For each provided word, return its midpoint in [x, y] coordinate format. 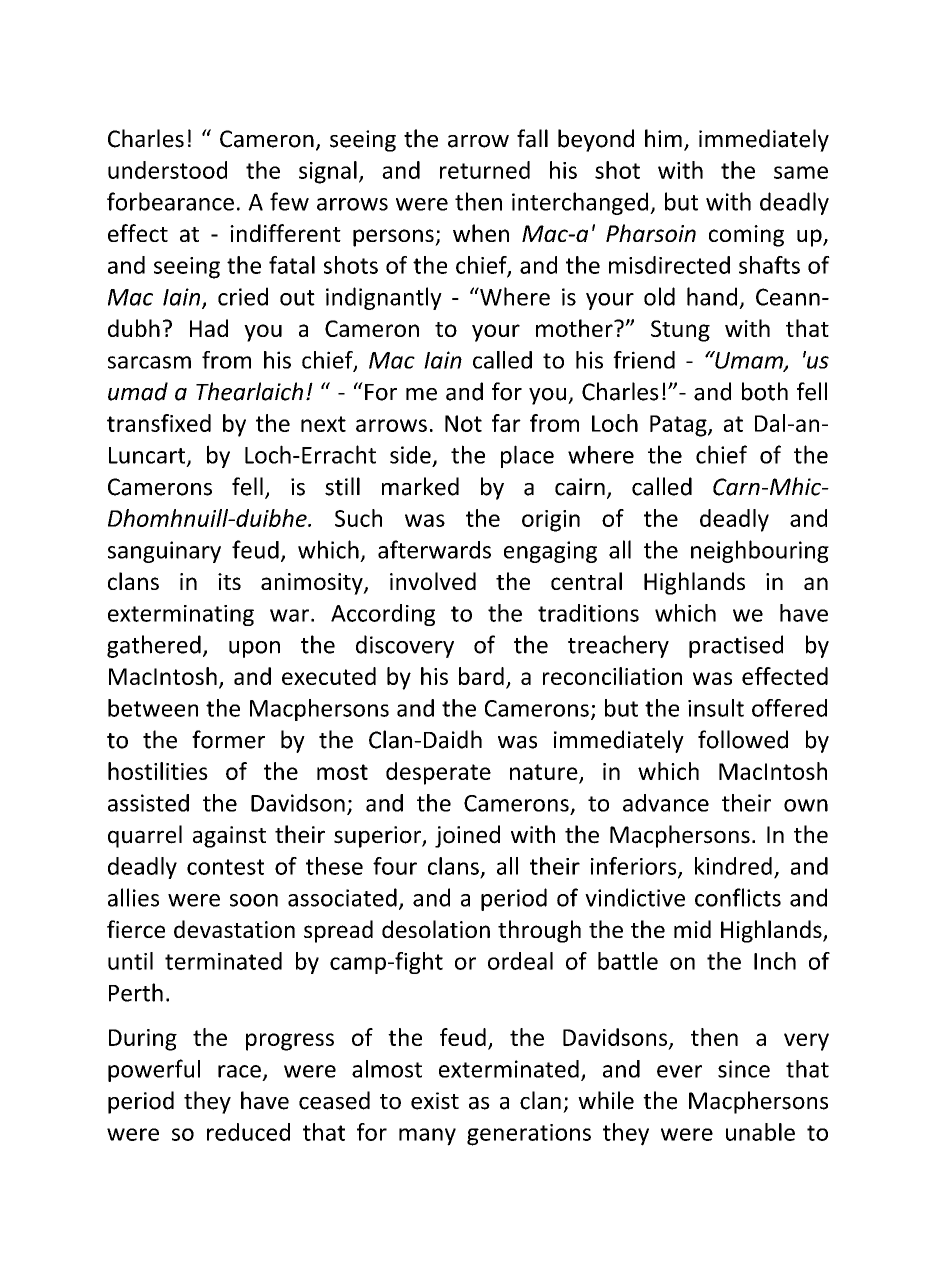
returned [485, 170]
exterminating [181, 615]
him [663, 138]
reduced [248, 1132]
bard [481, 676]
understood [167, 170]
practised [736, 646]
